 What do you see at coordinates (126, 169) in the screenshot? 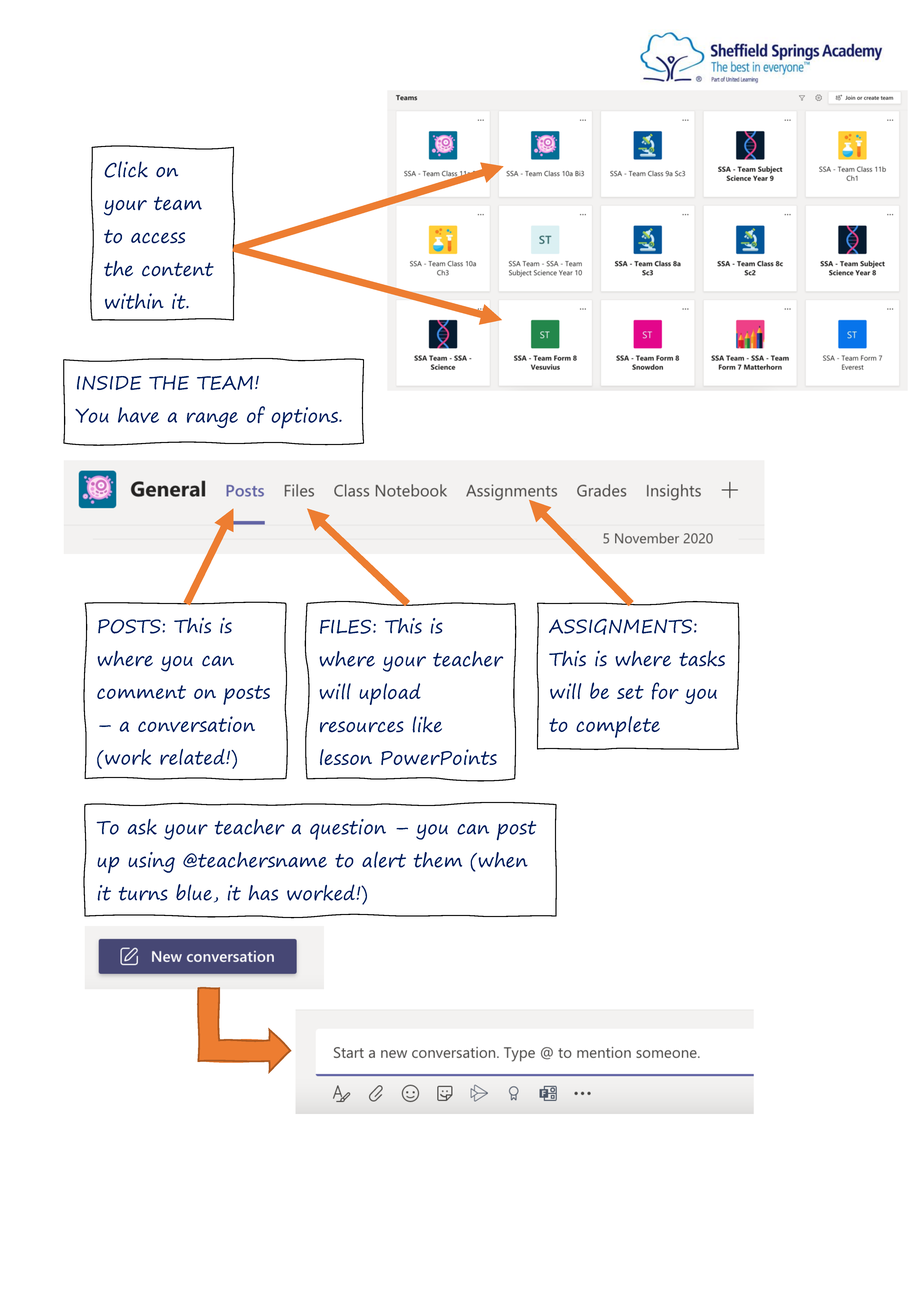
I see `Click` at bounding box center [126, 169].
